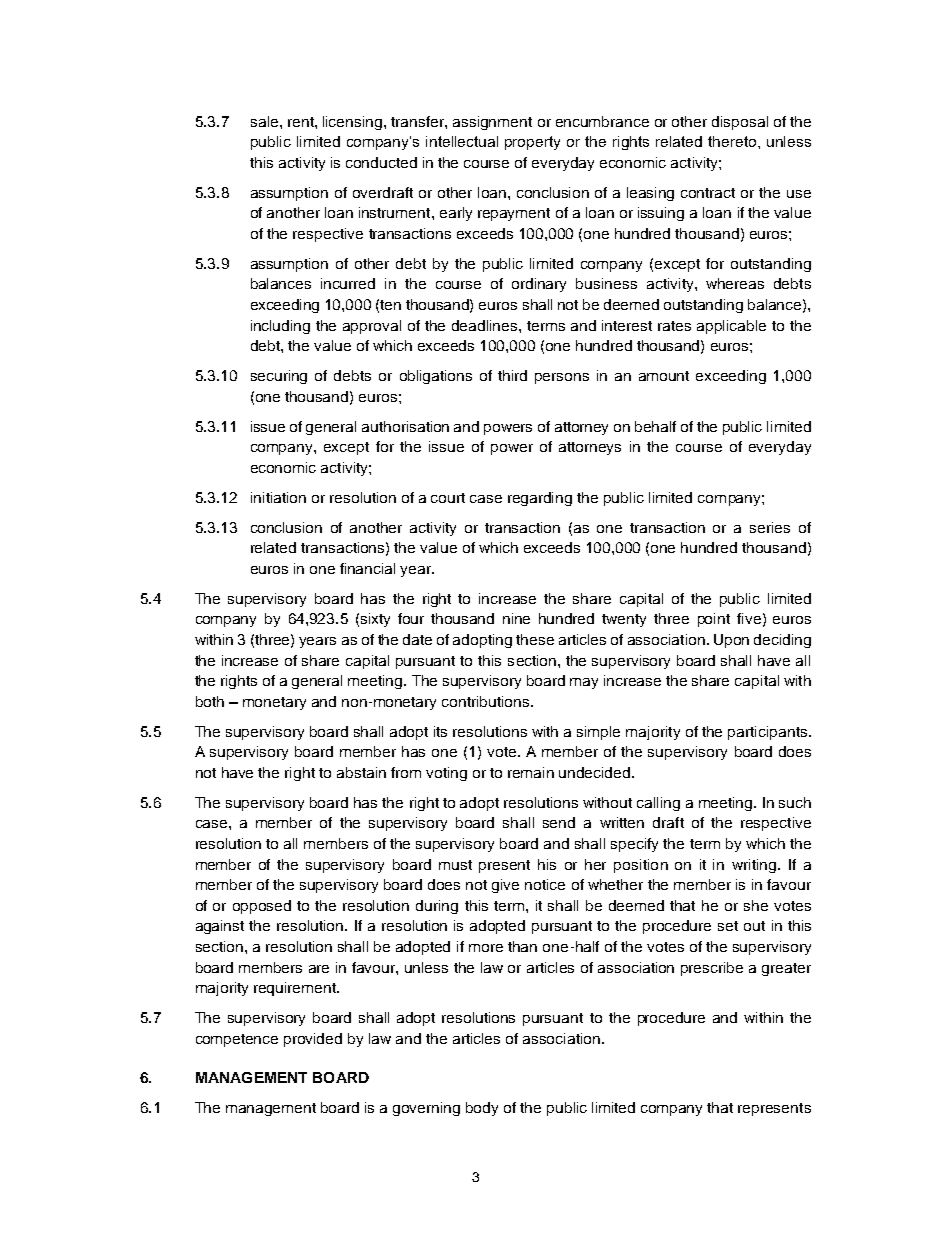 The width and height of the screenshot is (952, 1233). What do you see at coordinates (769, 733) in the screenshot?
I see `participants` at bounding box center [769, 733].
